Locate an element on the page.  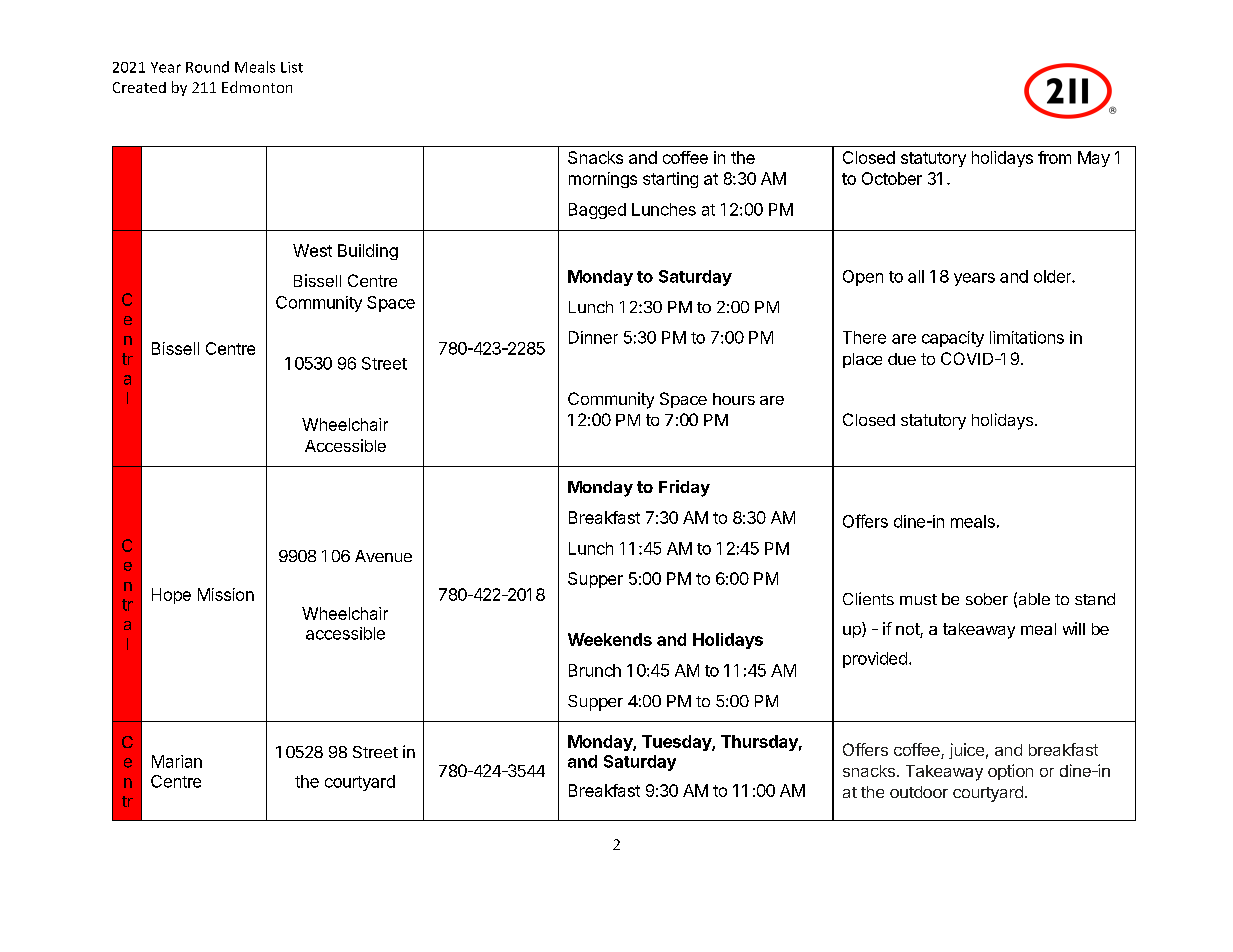
Friday is located at coordinates (684, 488).
